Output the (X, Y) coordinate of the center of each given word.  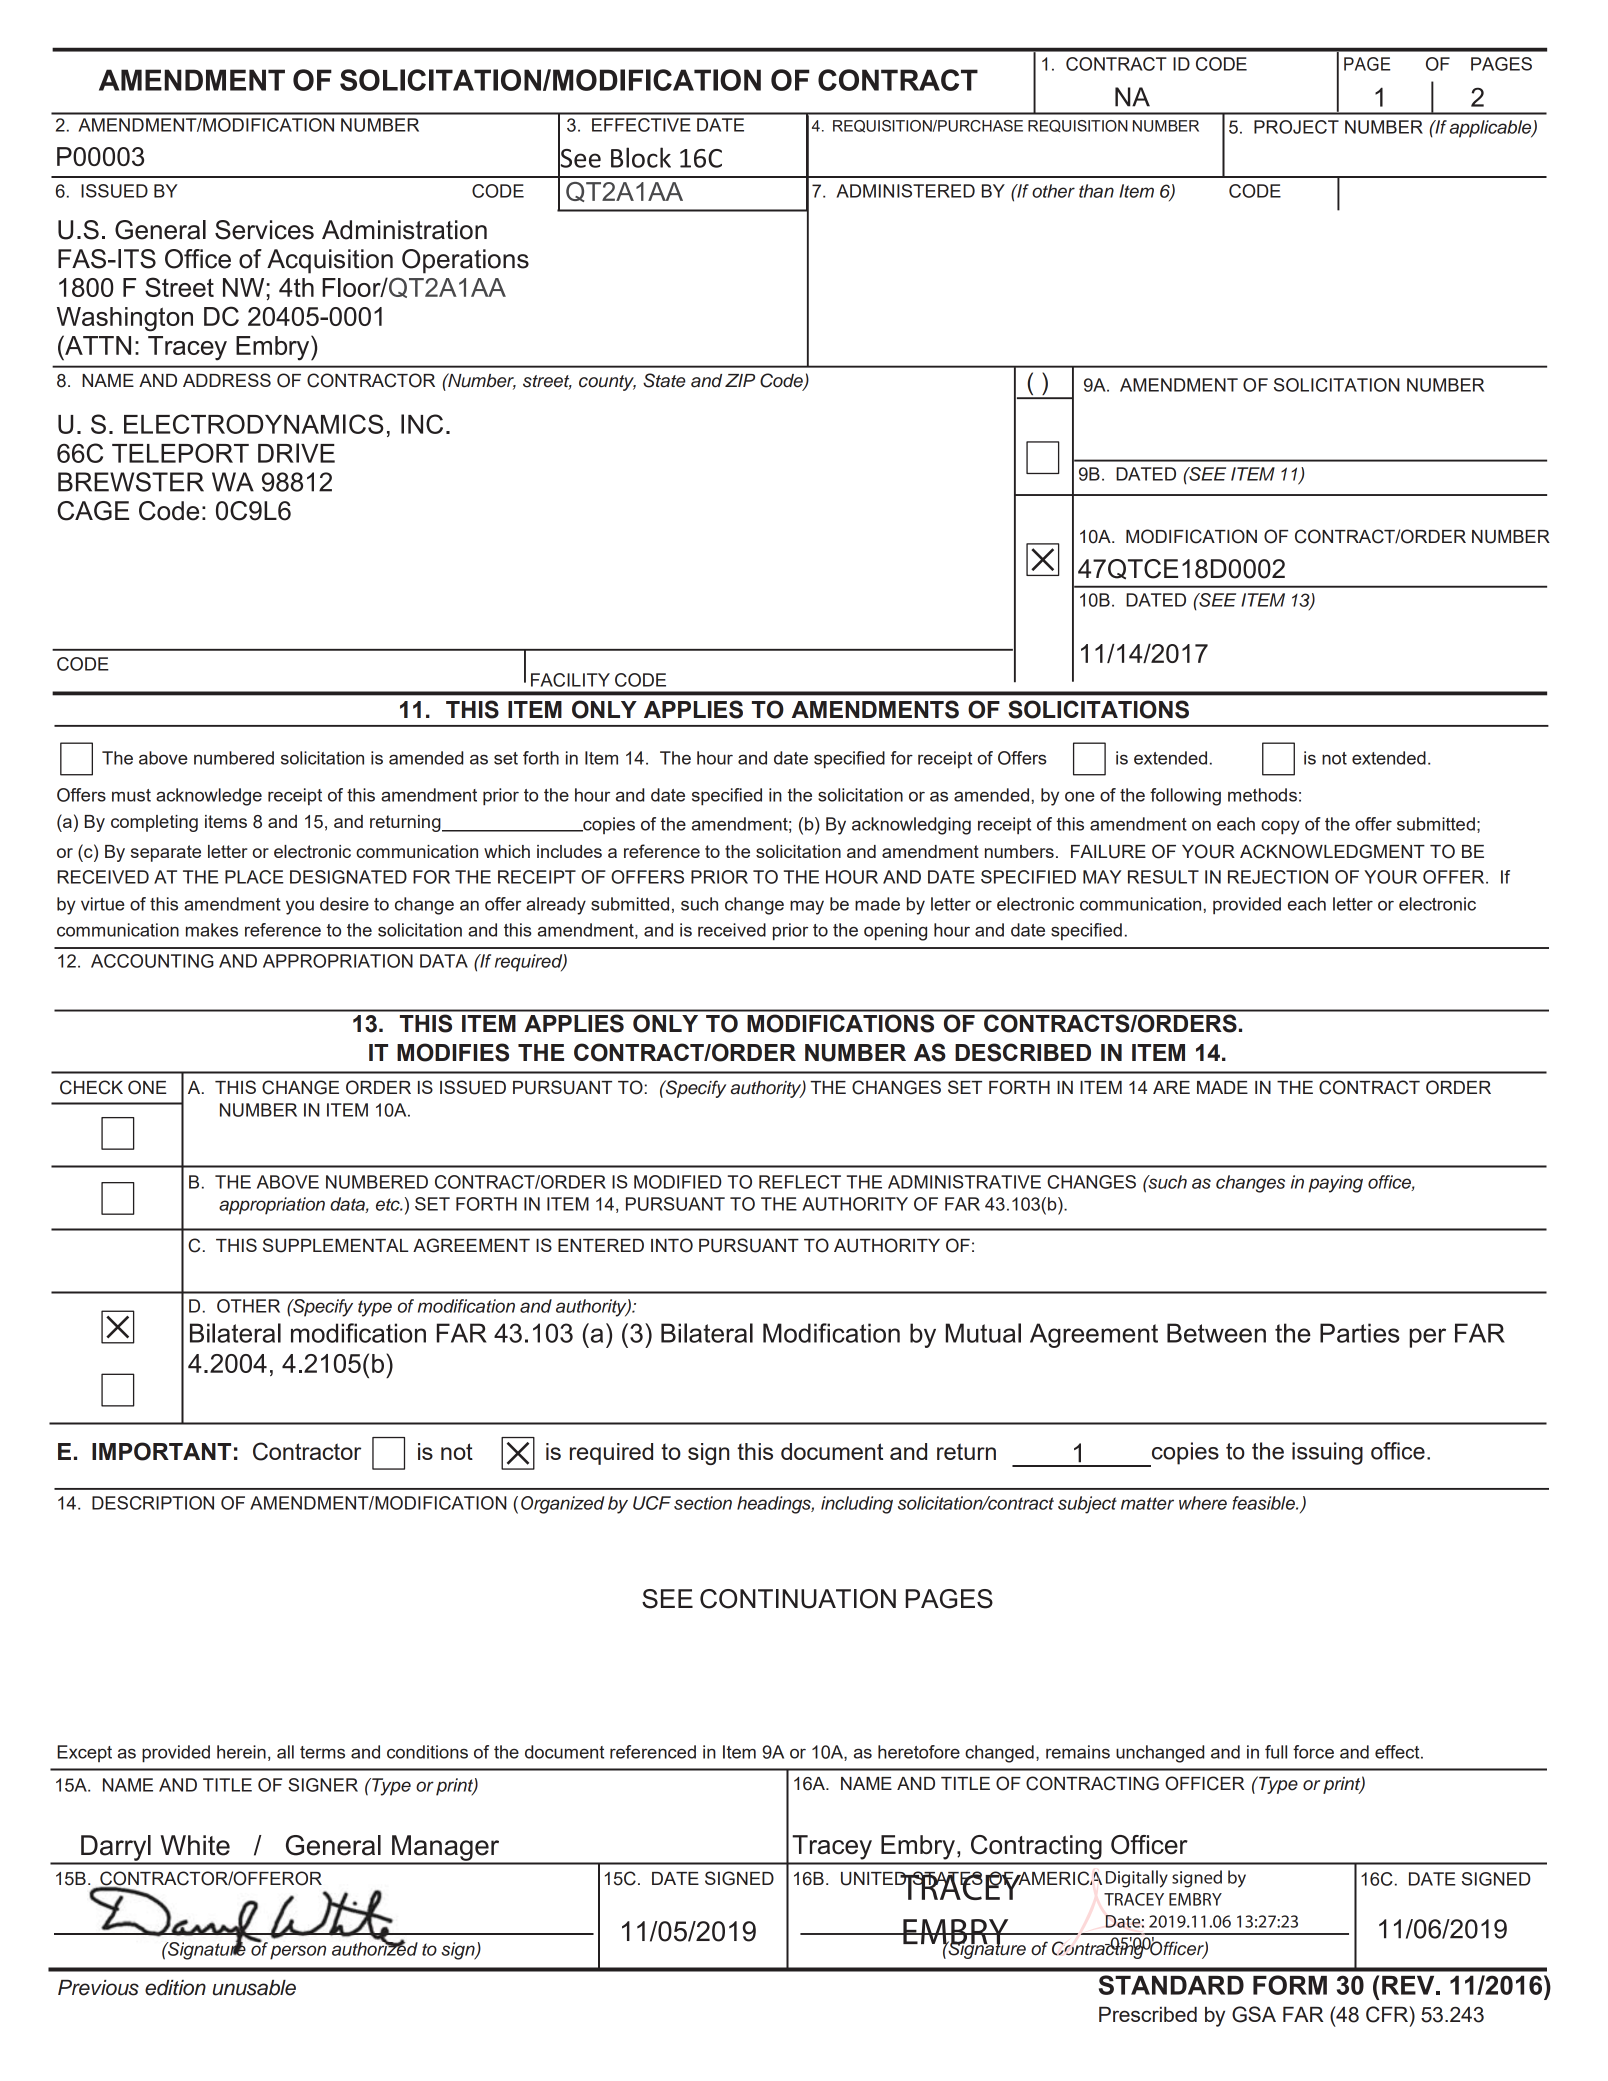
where (1203, 1503)
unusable (254, 1988)
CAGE (93, 511)
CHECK (91, 1087)
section (703, 1503)
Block (641, 157)
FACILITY (570, 680)
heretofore (919, 1752)
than (1096, 191)
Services (264, 230)
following (1185, 797)
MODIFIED (678, 1182)
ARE (1171, 1087)
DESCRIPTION (153, 1503)
